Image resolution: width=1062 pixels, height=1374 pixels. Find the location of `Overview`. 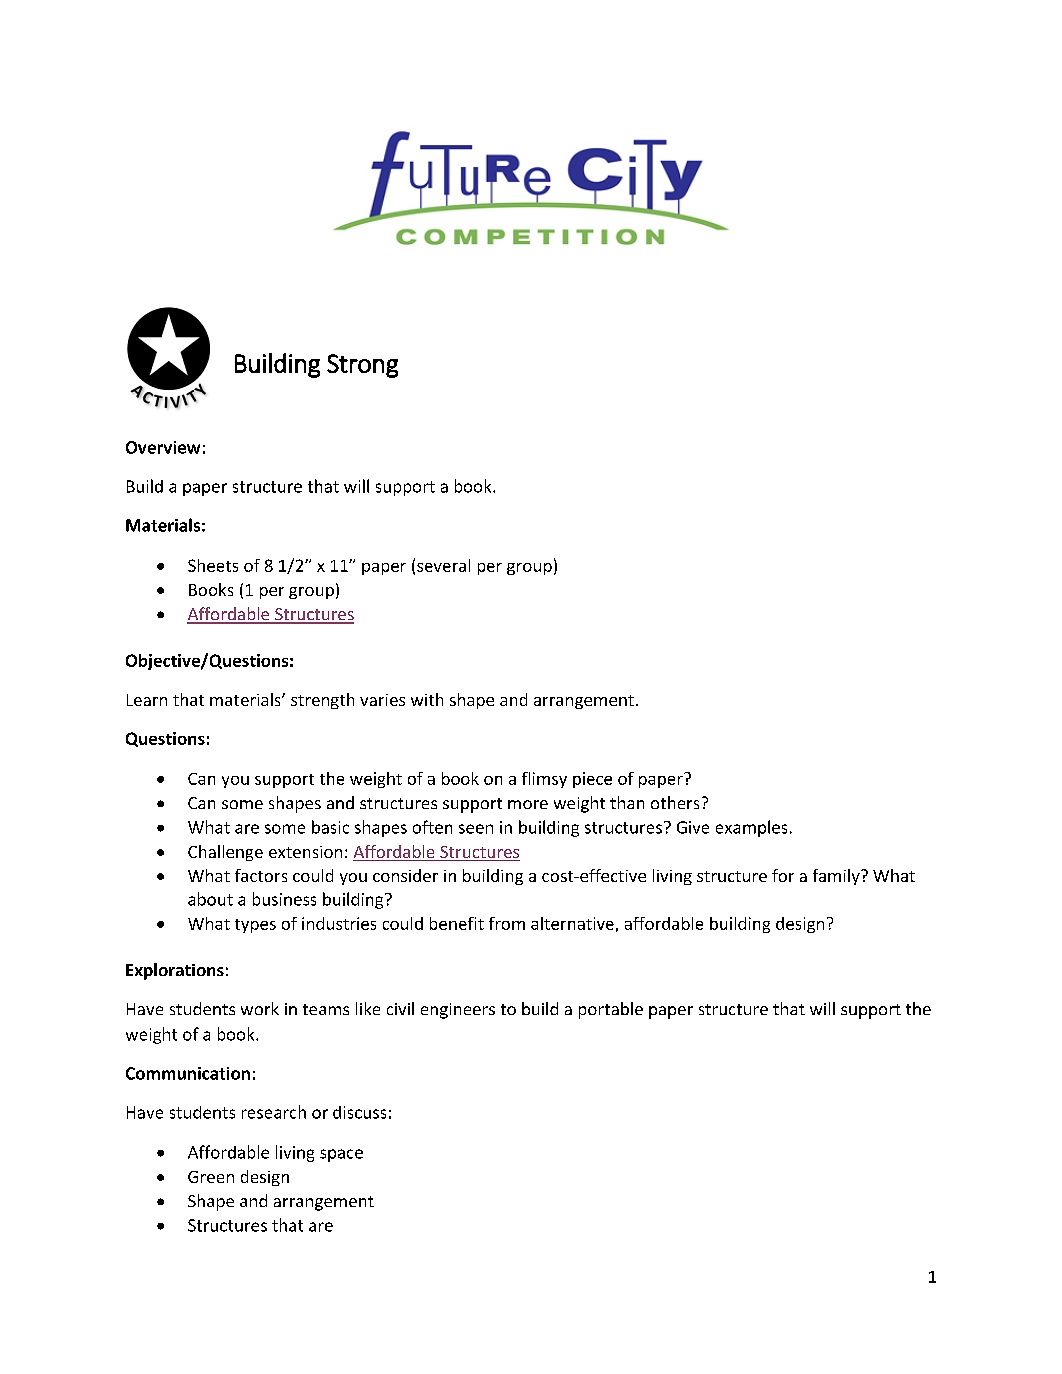

Overview is located at coordinates (163, 447).
